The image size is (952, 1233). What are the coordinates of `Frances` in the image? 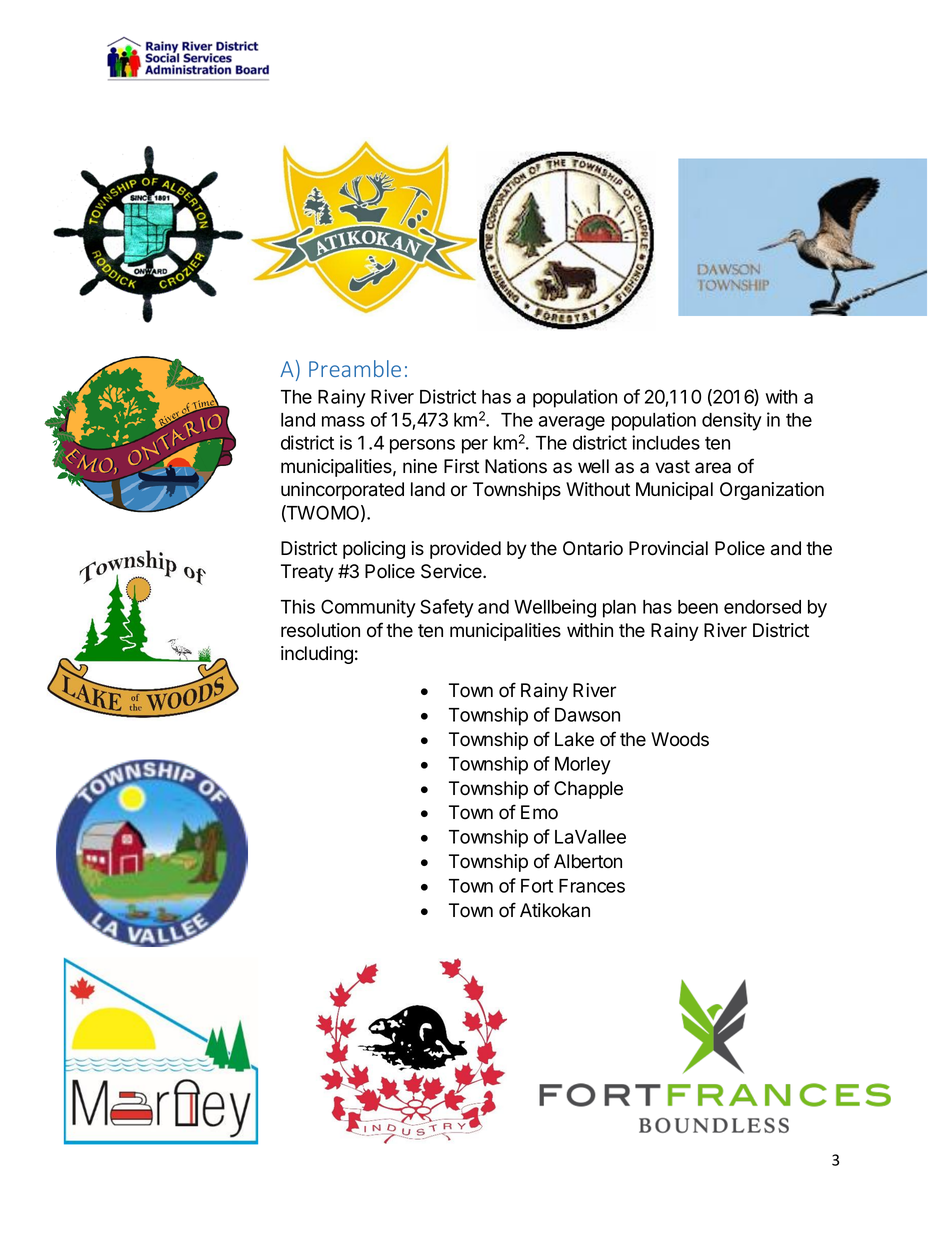 It's located at (592, 886).
